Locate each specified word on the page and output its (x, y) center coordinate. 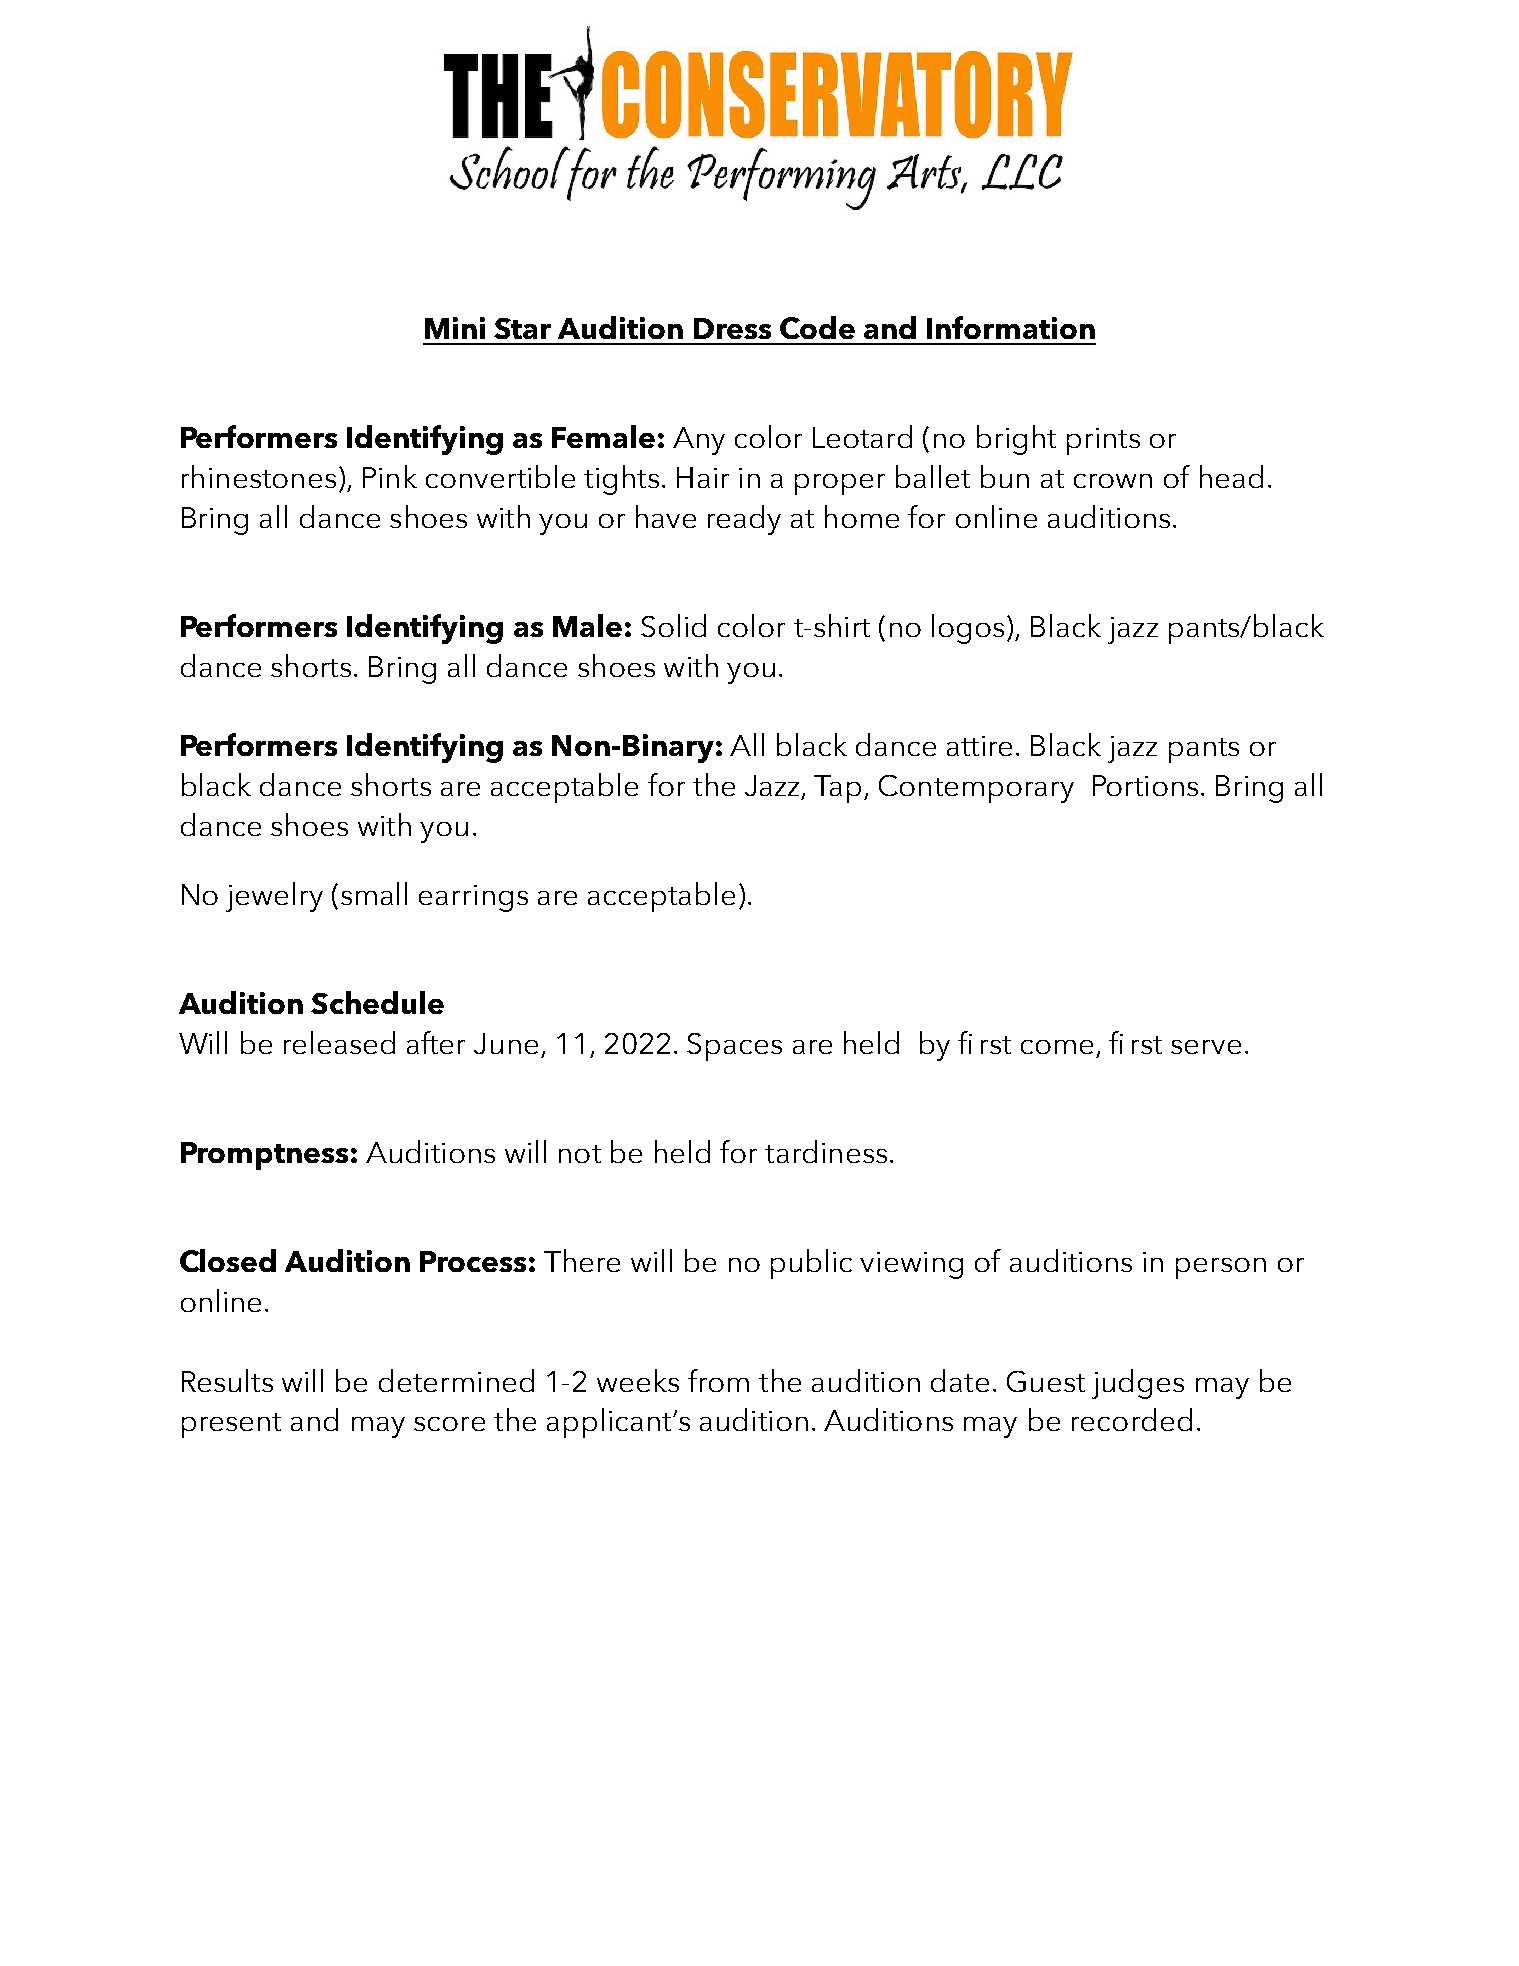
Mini (455, 328)
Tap (837, 789)
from (718, 1380)
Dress (732, 328)
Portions (1145, 785)
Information (1011, 327)
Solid (673, 625)
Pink (390, 476)
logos (968, 629)
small (374, 893)
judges (1138, 1384)
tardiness (826, 1151)
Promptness (264, 1156)
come (1057, 1047)
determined (456, 1380)
